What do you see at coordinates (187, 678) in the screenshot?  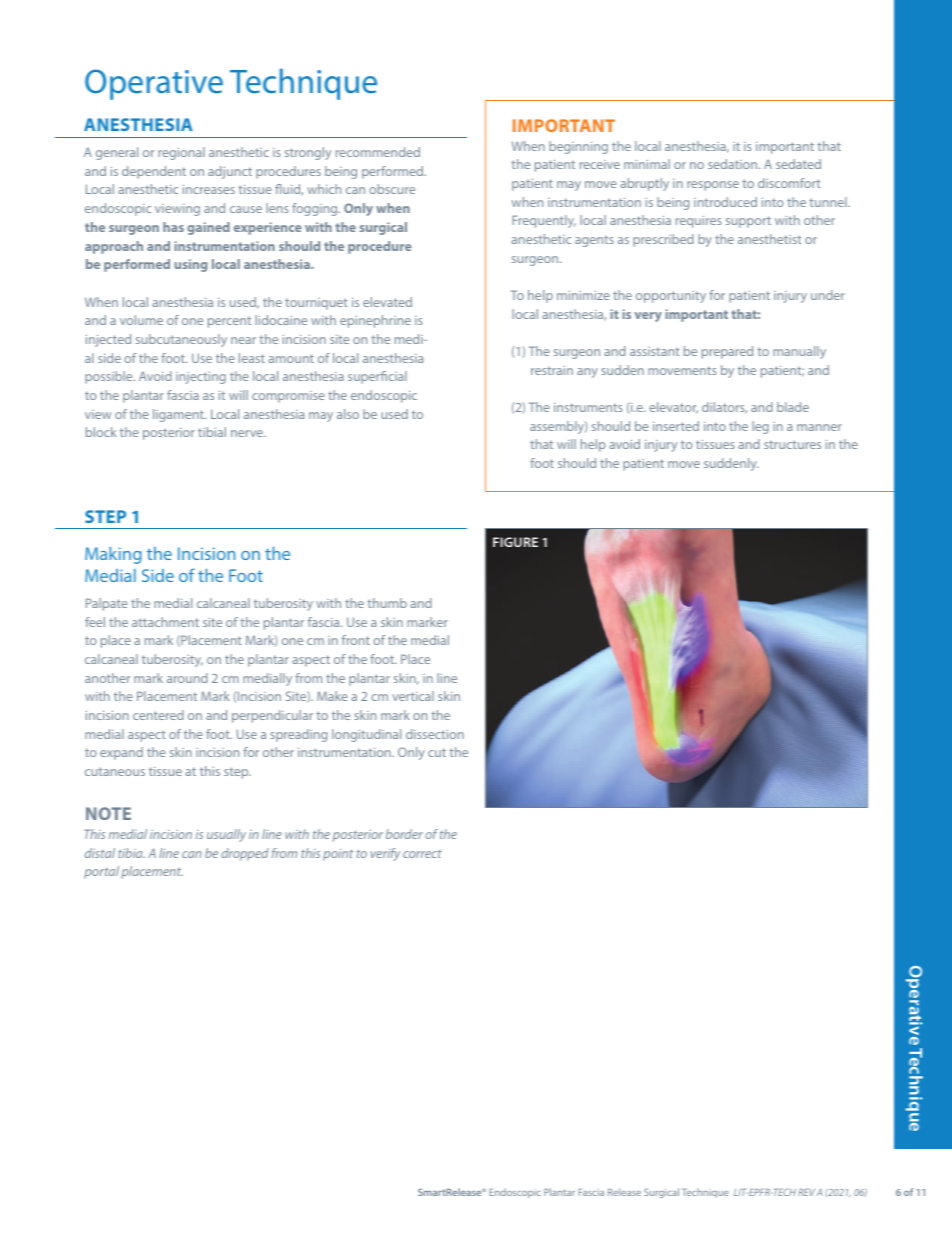 I see `around` at bounding box center [187, 678].
